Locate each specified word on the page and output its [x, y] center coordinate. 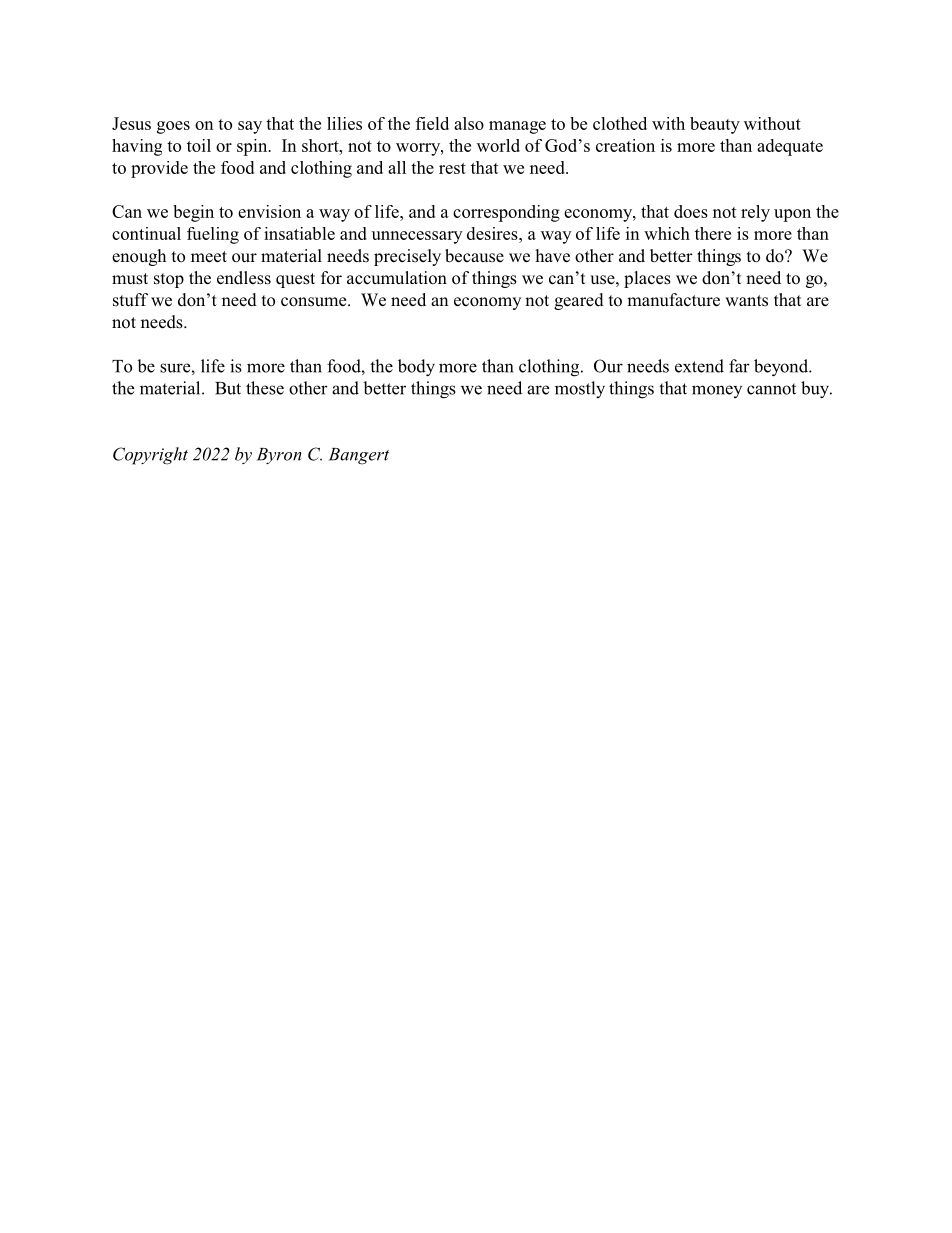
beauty [715, 125]
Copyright [150, 456]
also [469, 123]
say [250, 127]
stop [169, 280]
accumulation [397, 278]
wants [746, 301]
